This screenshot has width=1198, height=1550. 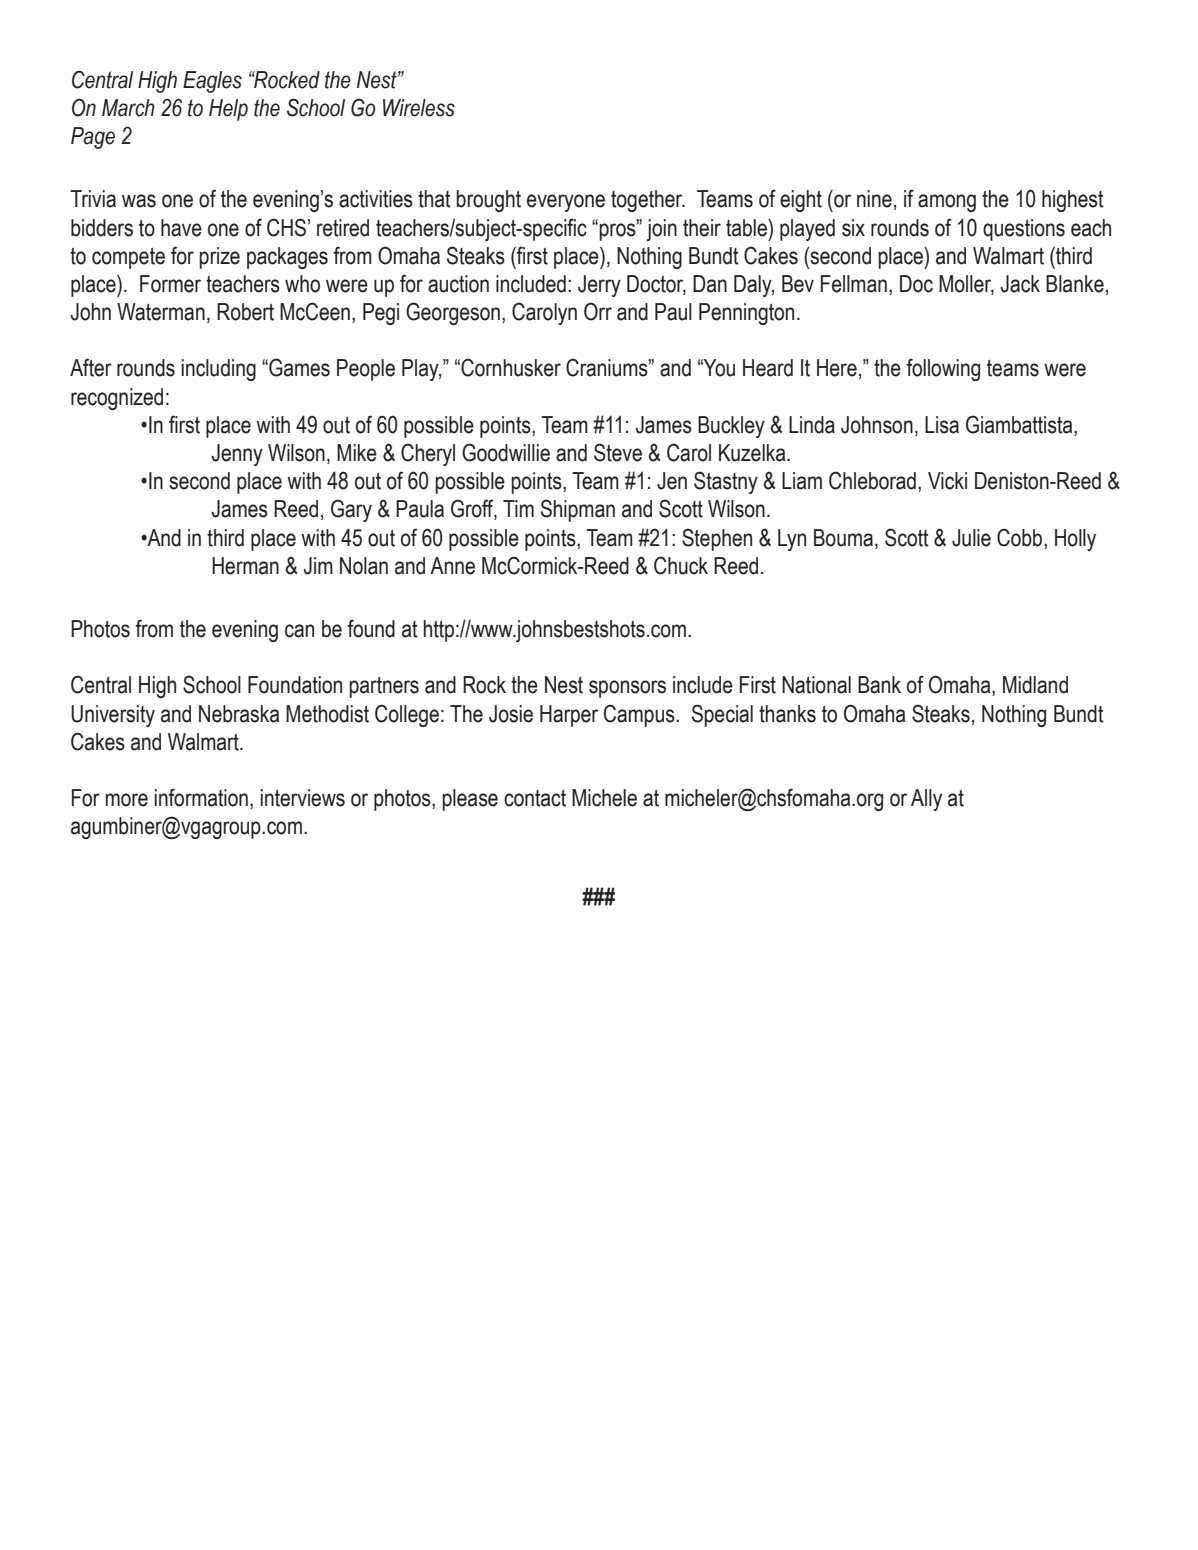 I want to click on Help, so click(x=228, y=110).
